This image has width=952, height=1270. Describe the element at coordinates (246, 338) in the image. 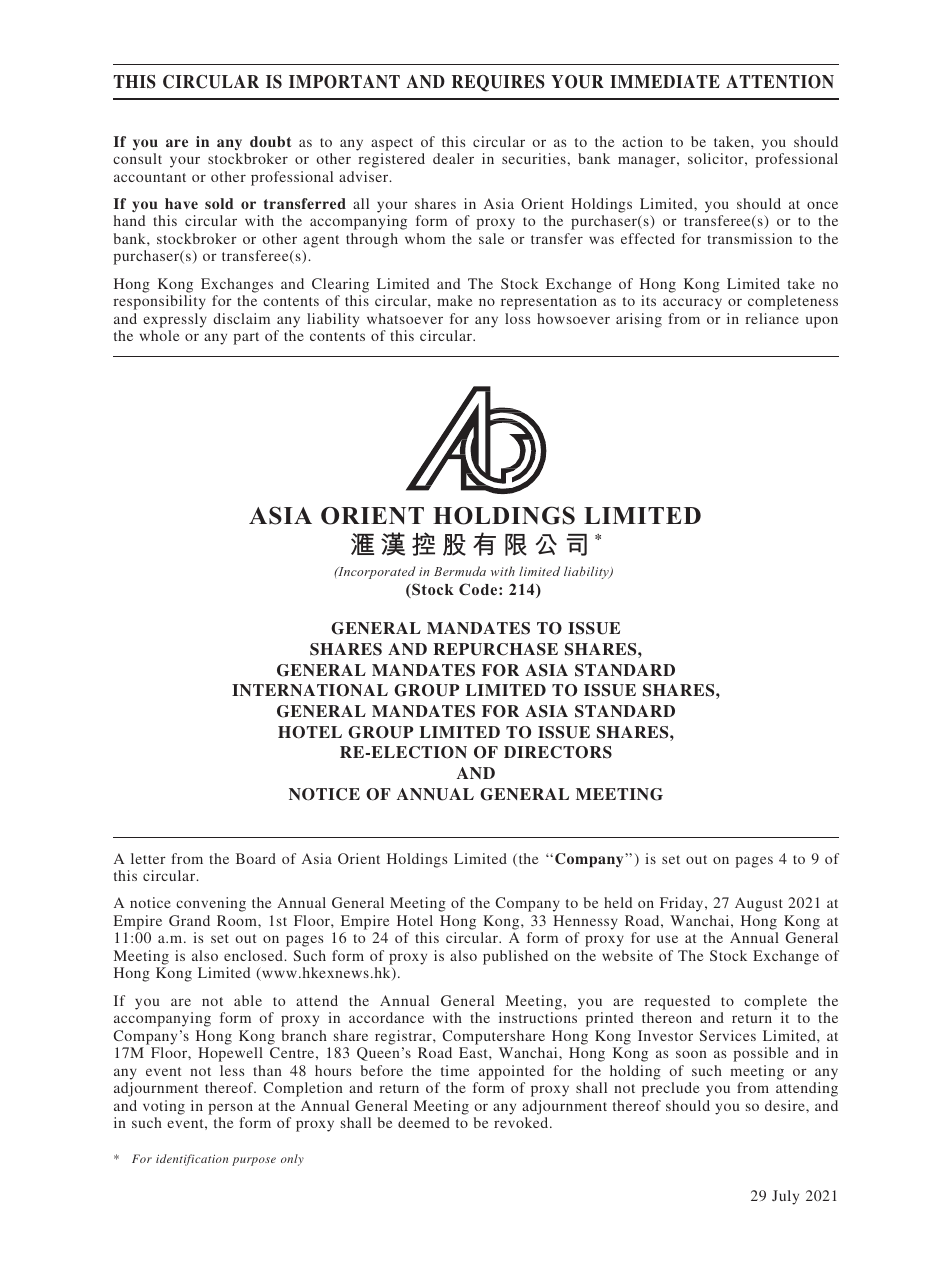

I see `part` at that location.
